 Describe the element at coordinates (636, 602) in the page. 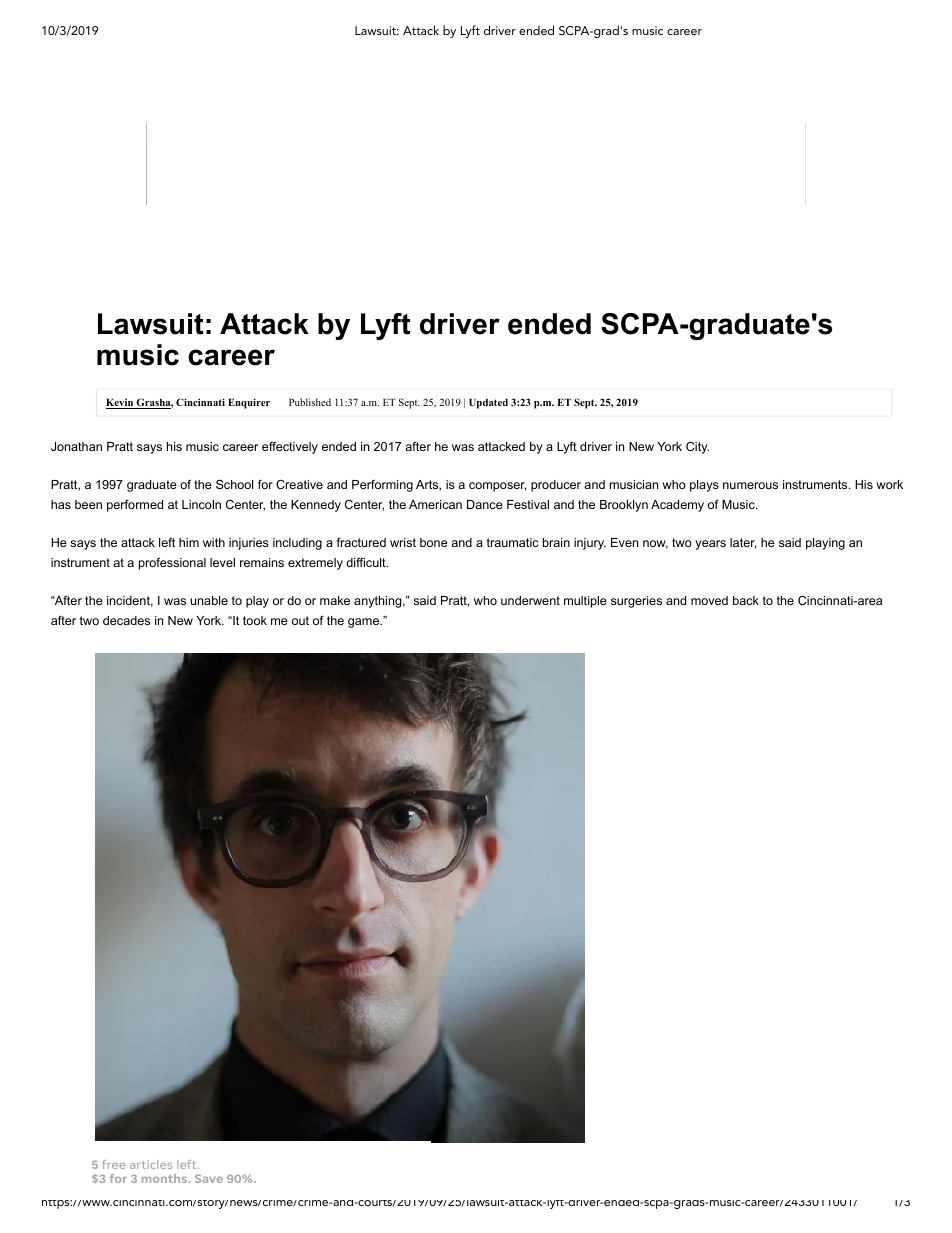

I see `surgeries` at that location.
